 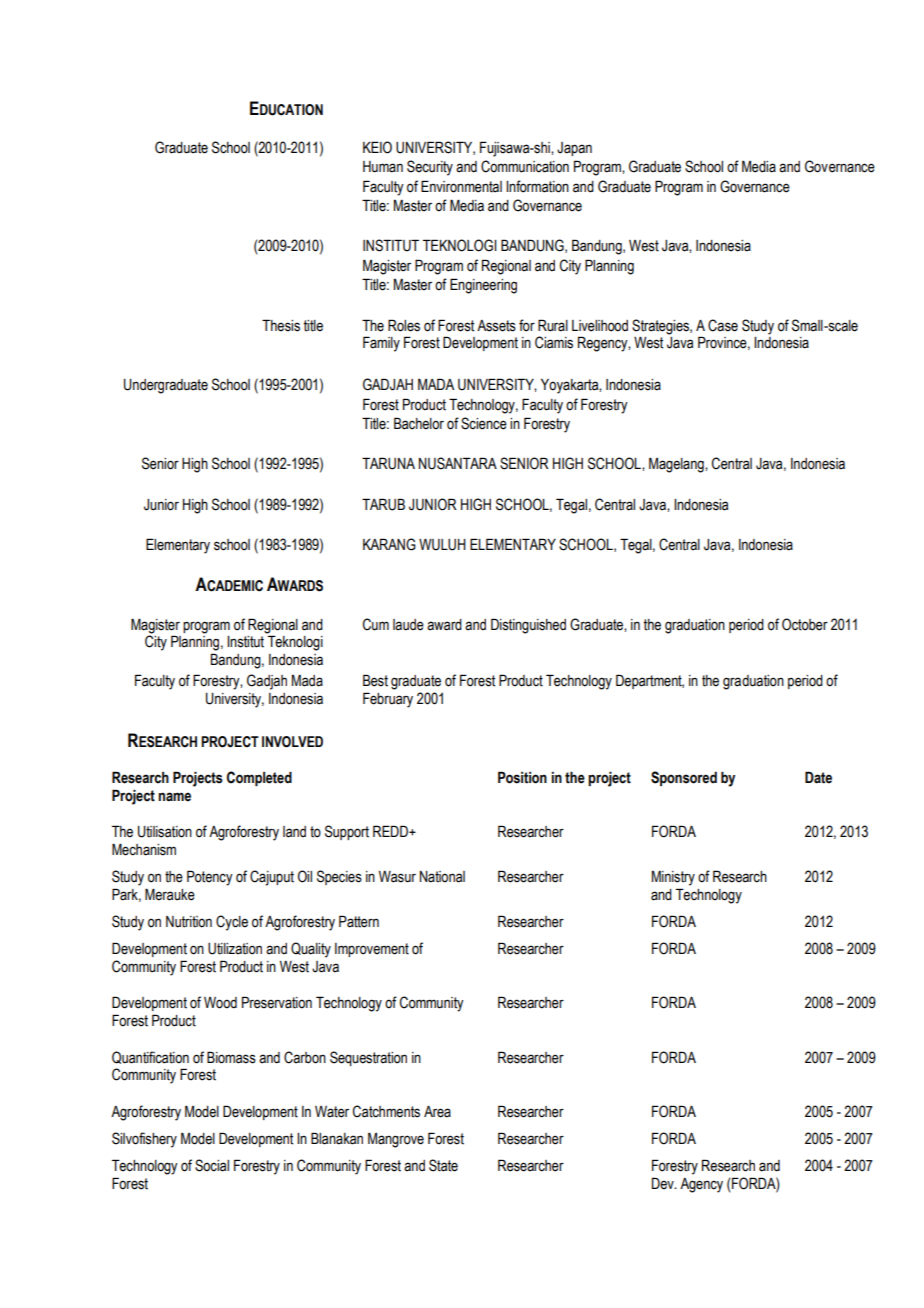 What do you see at coordinates (383, 167) in the image?
I see `Human` at bounding box center [383, 167].
